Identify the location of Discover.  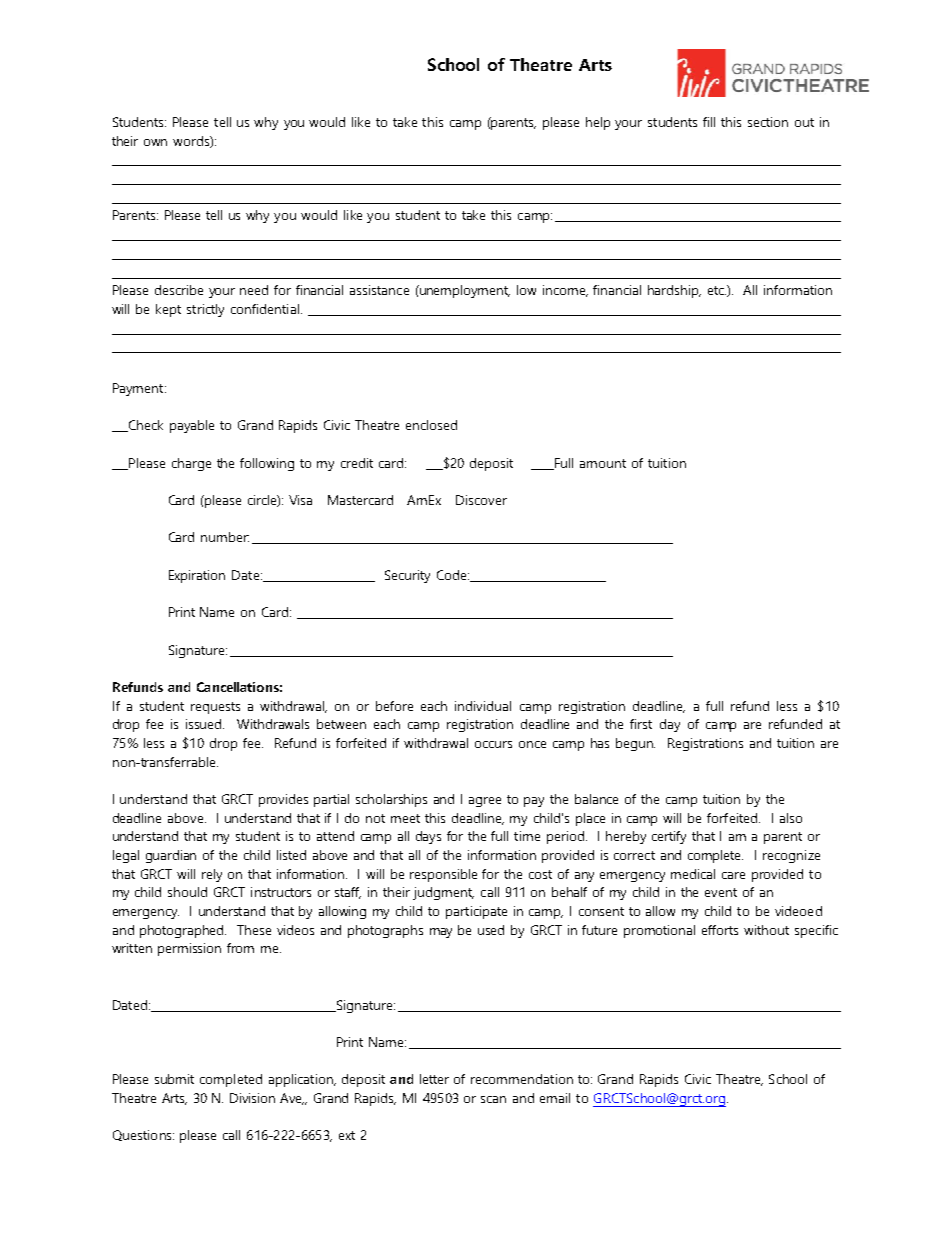
(481, 500).
